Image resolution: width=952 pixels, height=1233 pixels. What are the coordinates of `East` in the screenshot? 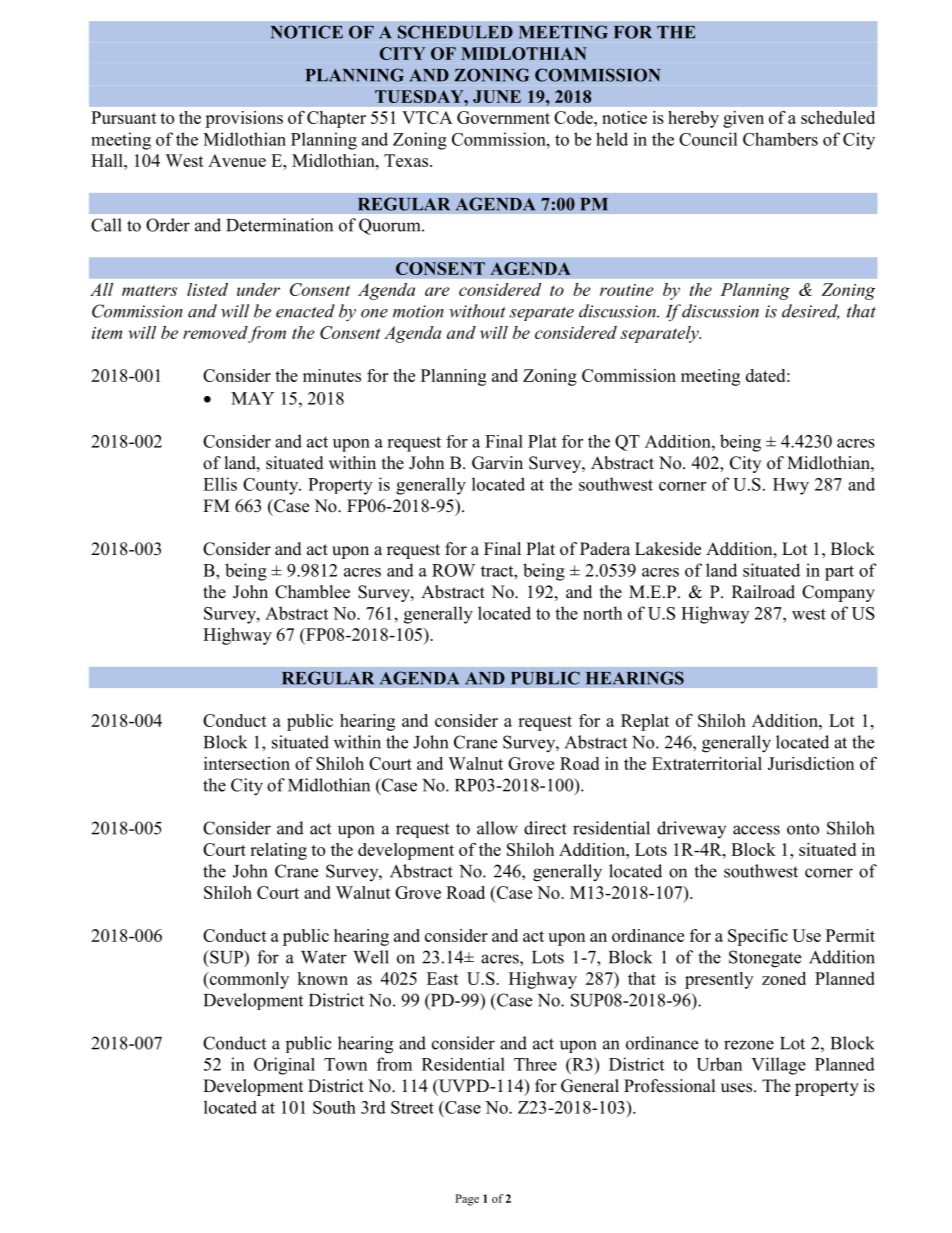 It's located at (443, 978).
